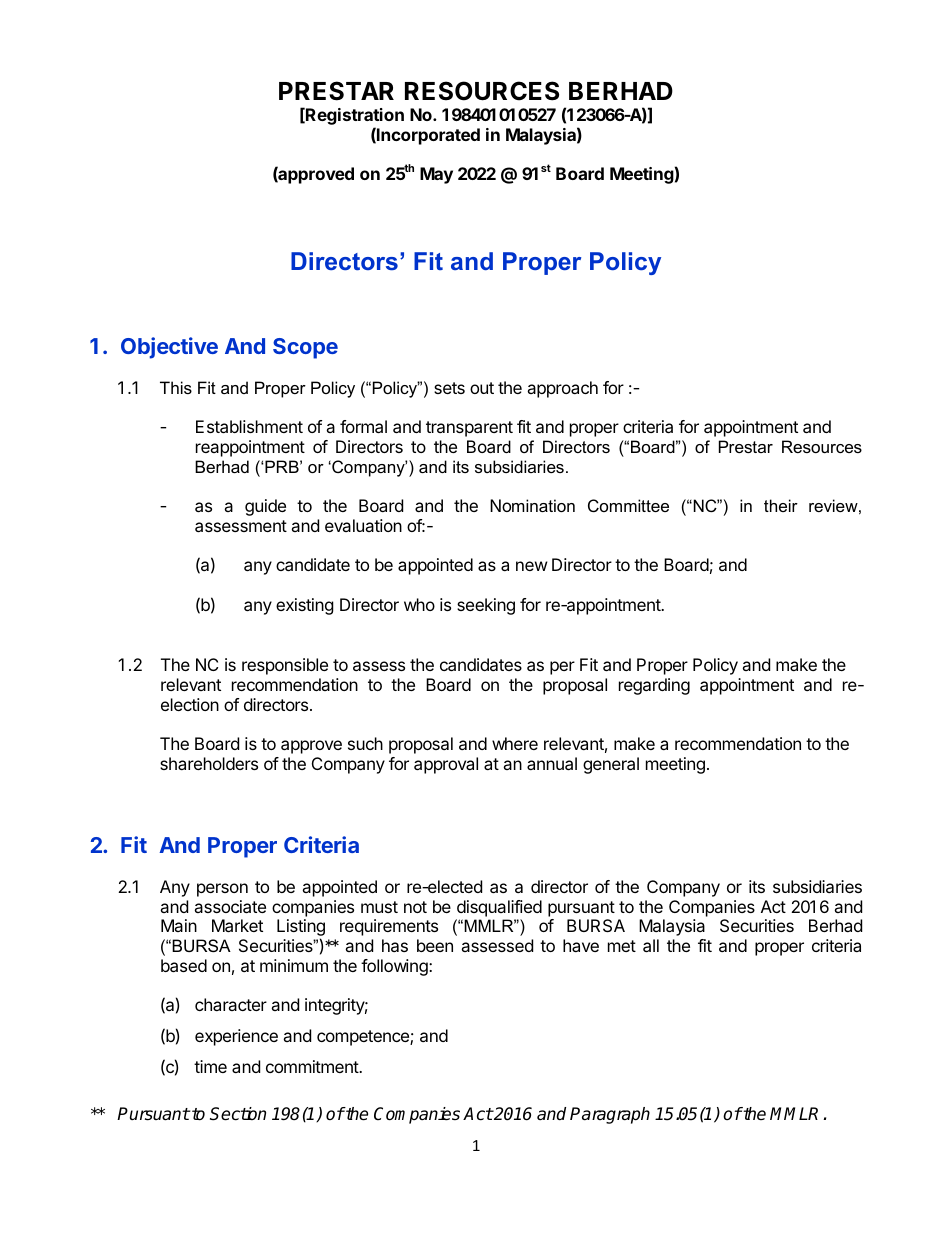  Describe the element at coordinates (285, 666) in the document. I see `responsible` at that location.
